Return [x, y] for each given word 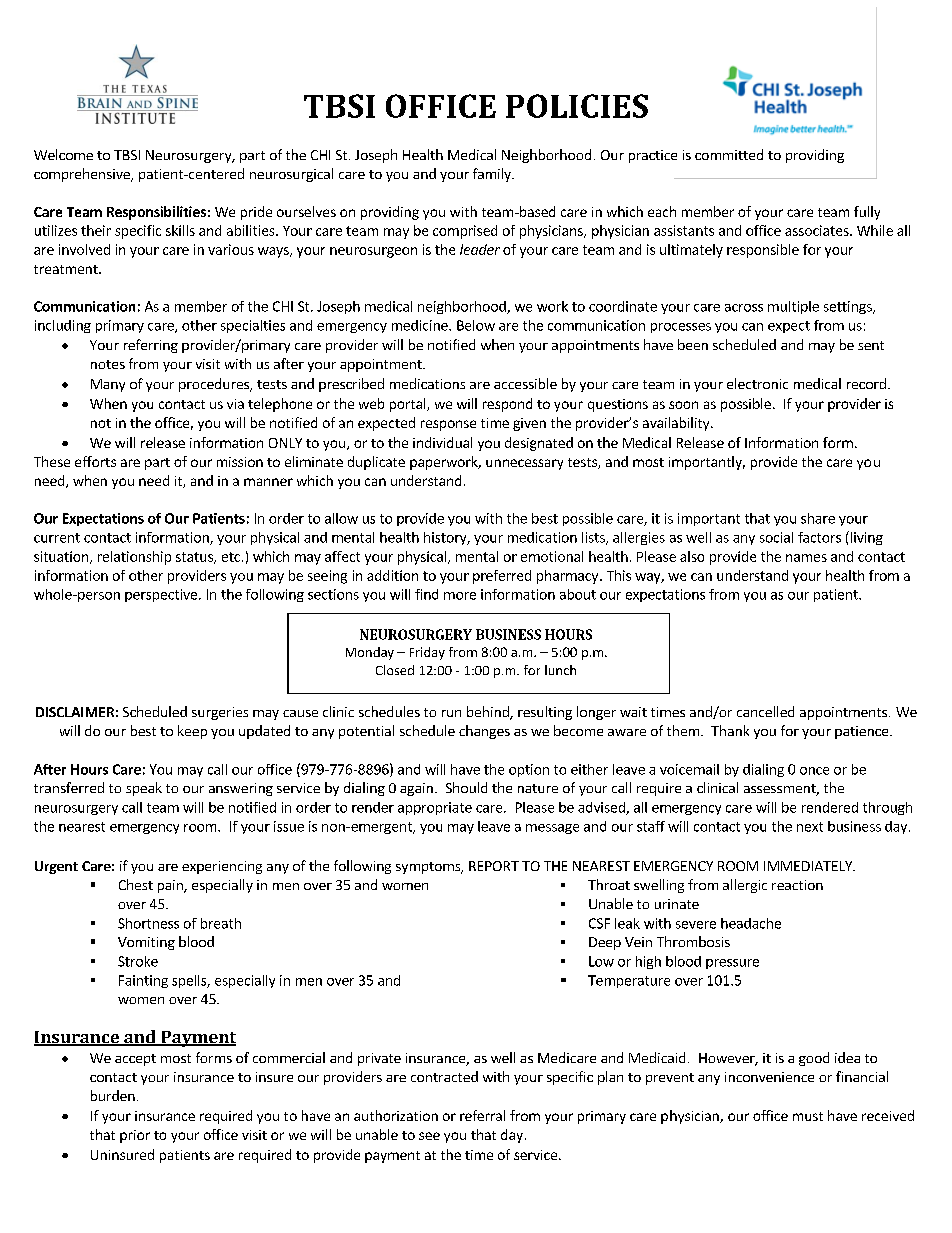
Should [466, 787]
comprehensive [83, 175]
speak [144, 789]
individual [442, 442]
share [818, 518]
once [814, 771]
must [808, 1116]
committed [729, 154]
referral [482, 1115]
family [493, 175]
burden [113, 1095]
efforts [95, 461]
